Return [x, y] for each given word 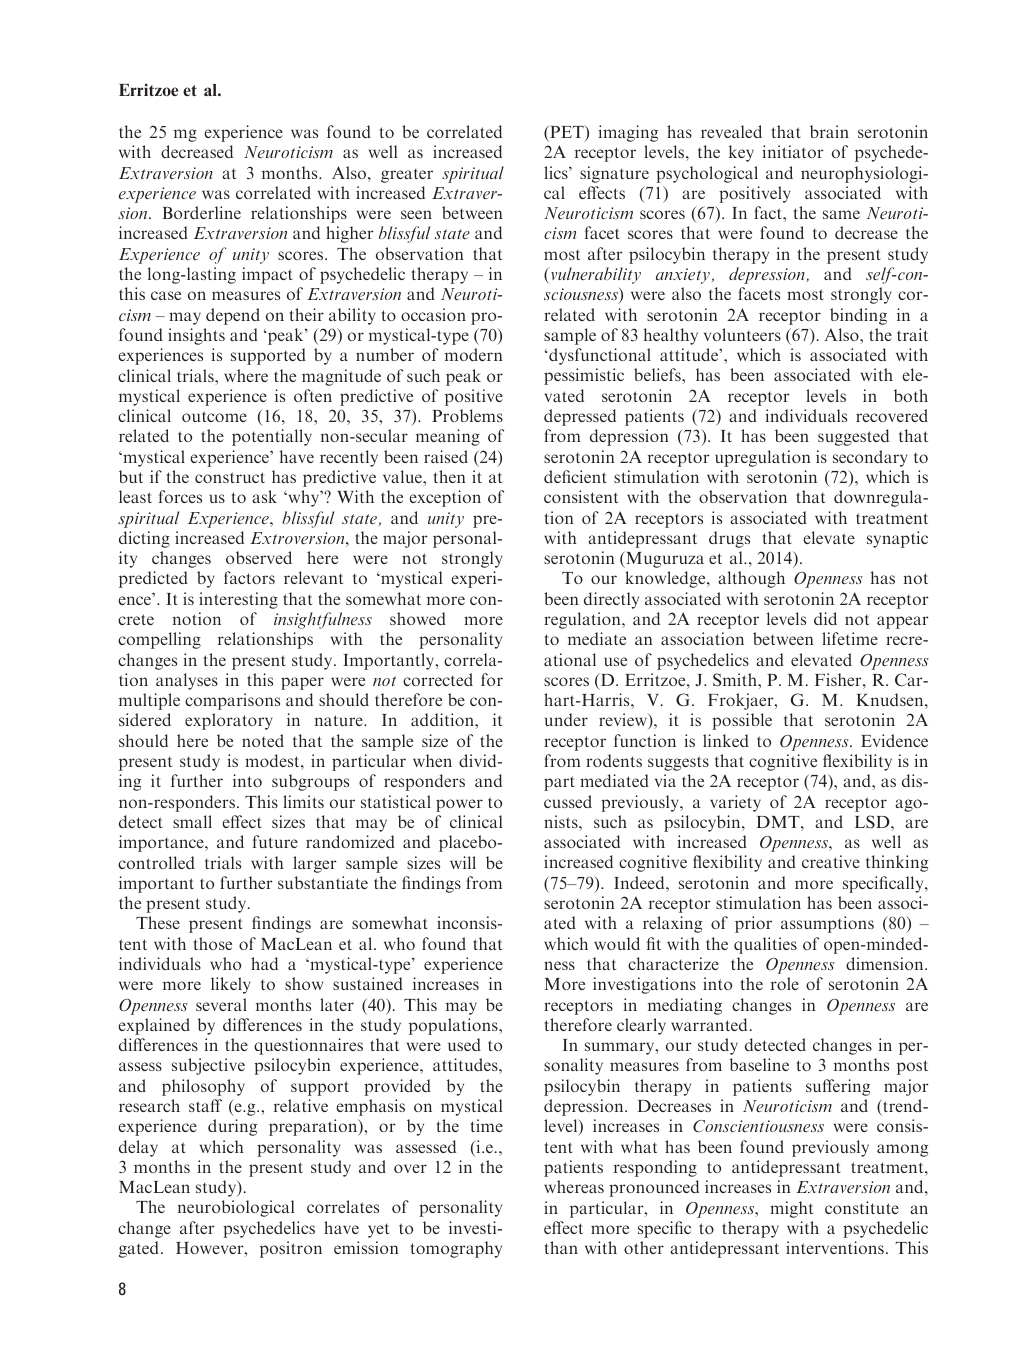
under [566, 719]
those [213, 943]
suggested [853, 437]
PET [567, 133]
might [791, 1209]
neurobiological [236, 1208]
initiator [793, 151]
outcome [214, 416]
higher [350, 234]
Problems [467, 415]
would [617, 943]
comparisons [232, 701]
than [561, 1247]
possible [742, 721]
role [785, 983]
